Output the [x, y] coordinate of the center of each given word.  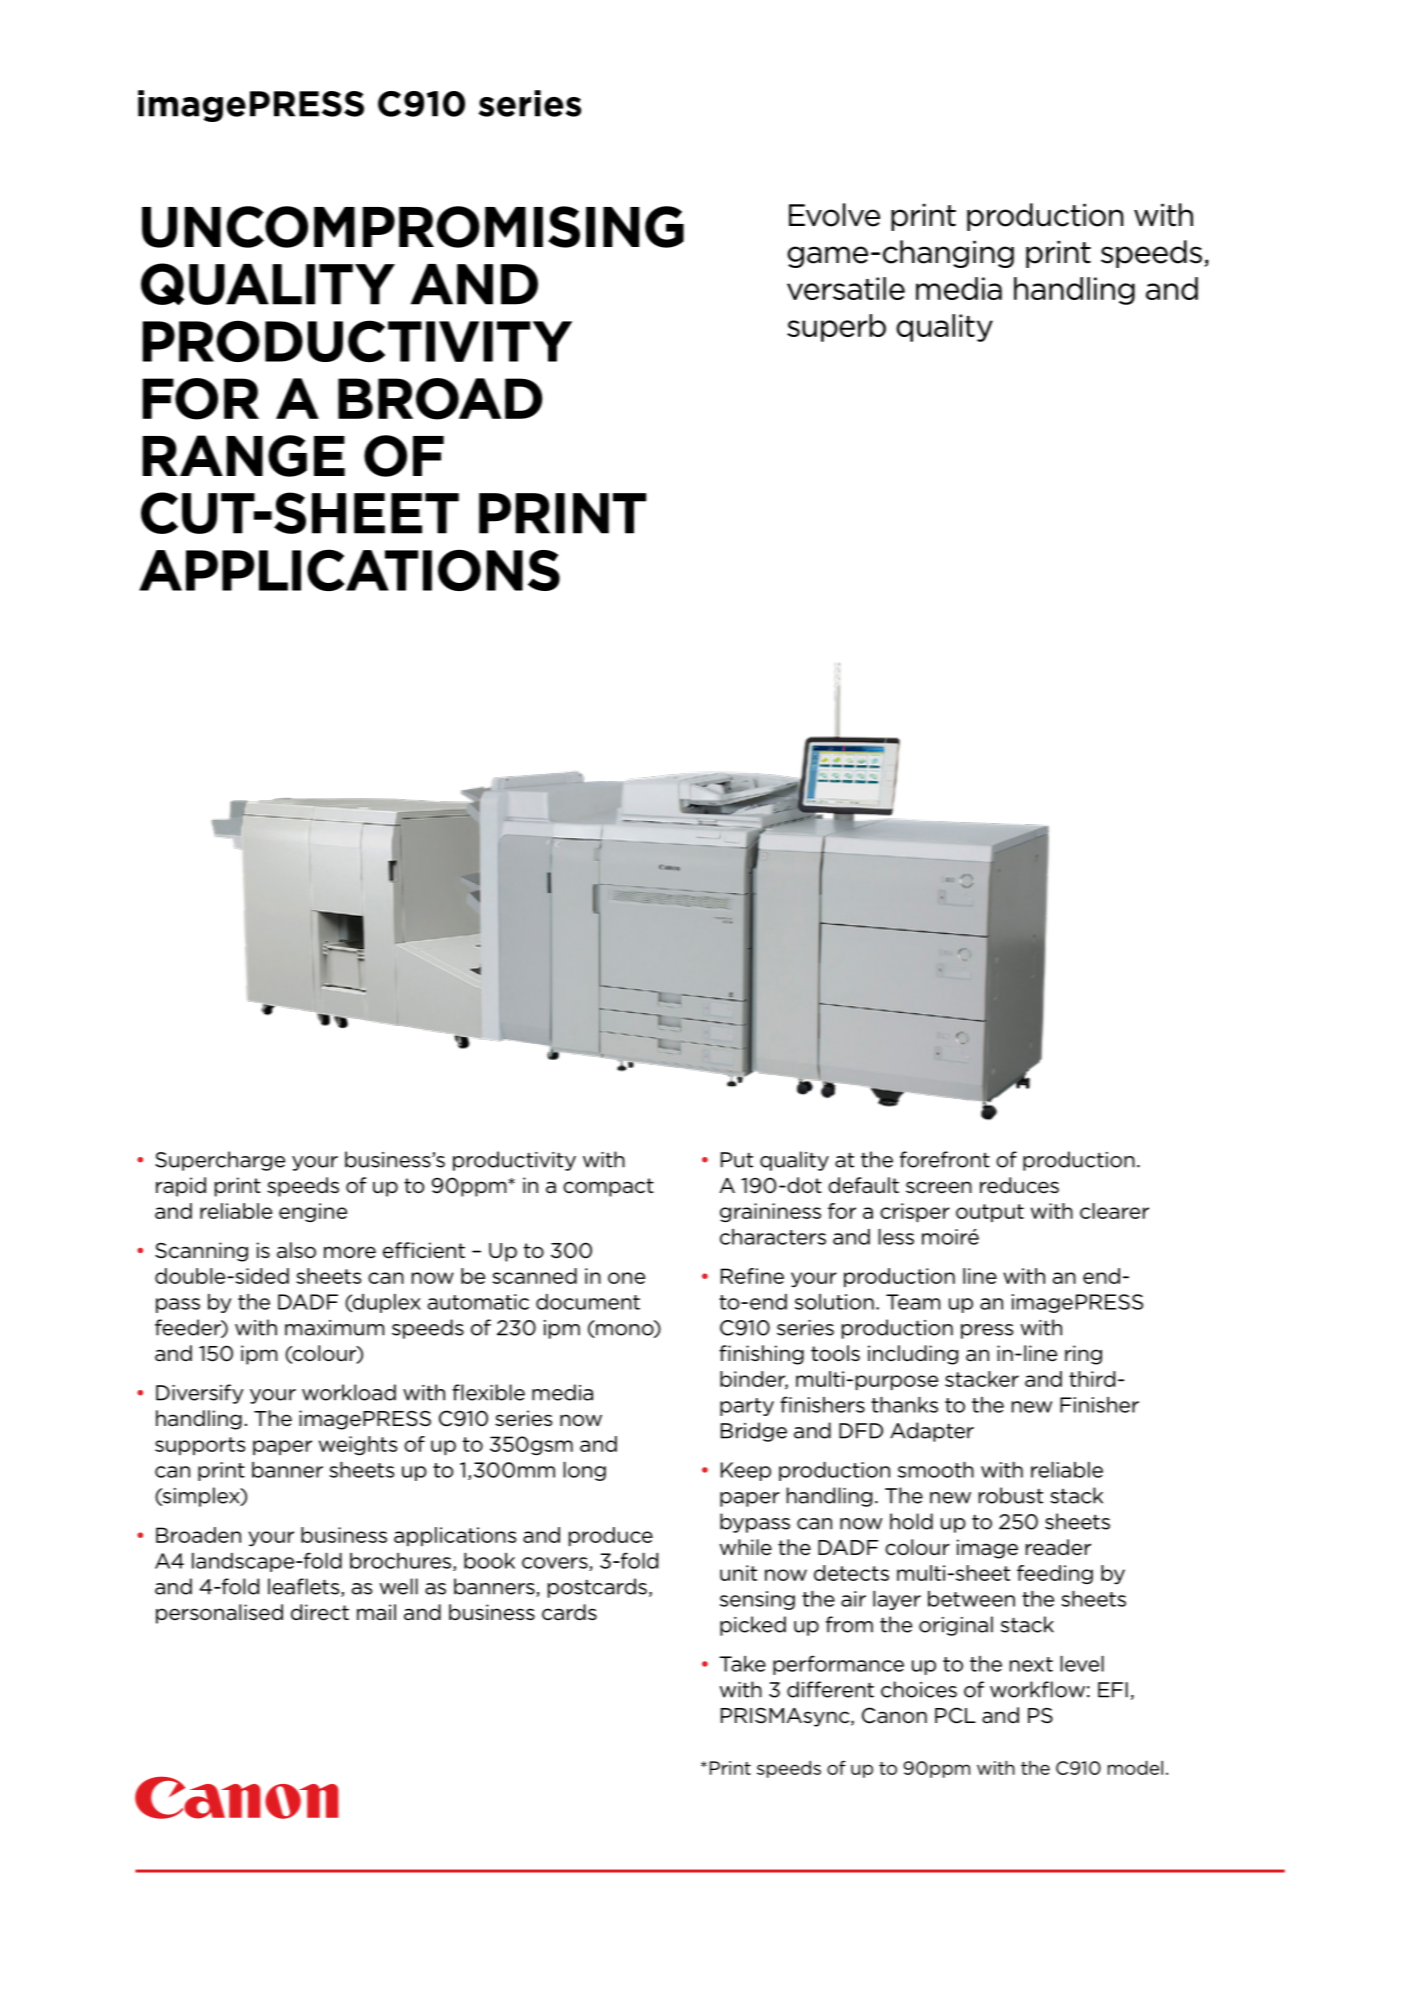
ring [1083, 1355]
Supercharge [220, 1161]
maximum [334, 1328]
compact [608, 1187]
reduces [1019, 1185]
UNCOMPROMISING [413, 227]
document [588, 1302]
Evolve [834, 215]
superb [836, 328]
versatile [846, 288]
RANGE [244, 456]
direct [320, 1612]
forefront [945, 1159]
